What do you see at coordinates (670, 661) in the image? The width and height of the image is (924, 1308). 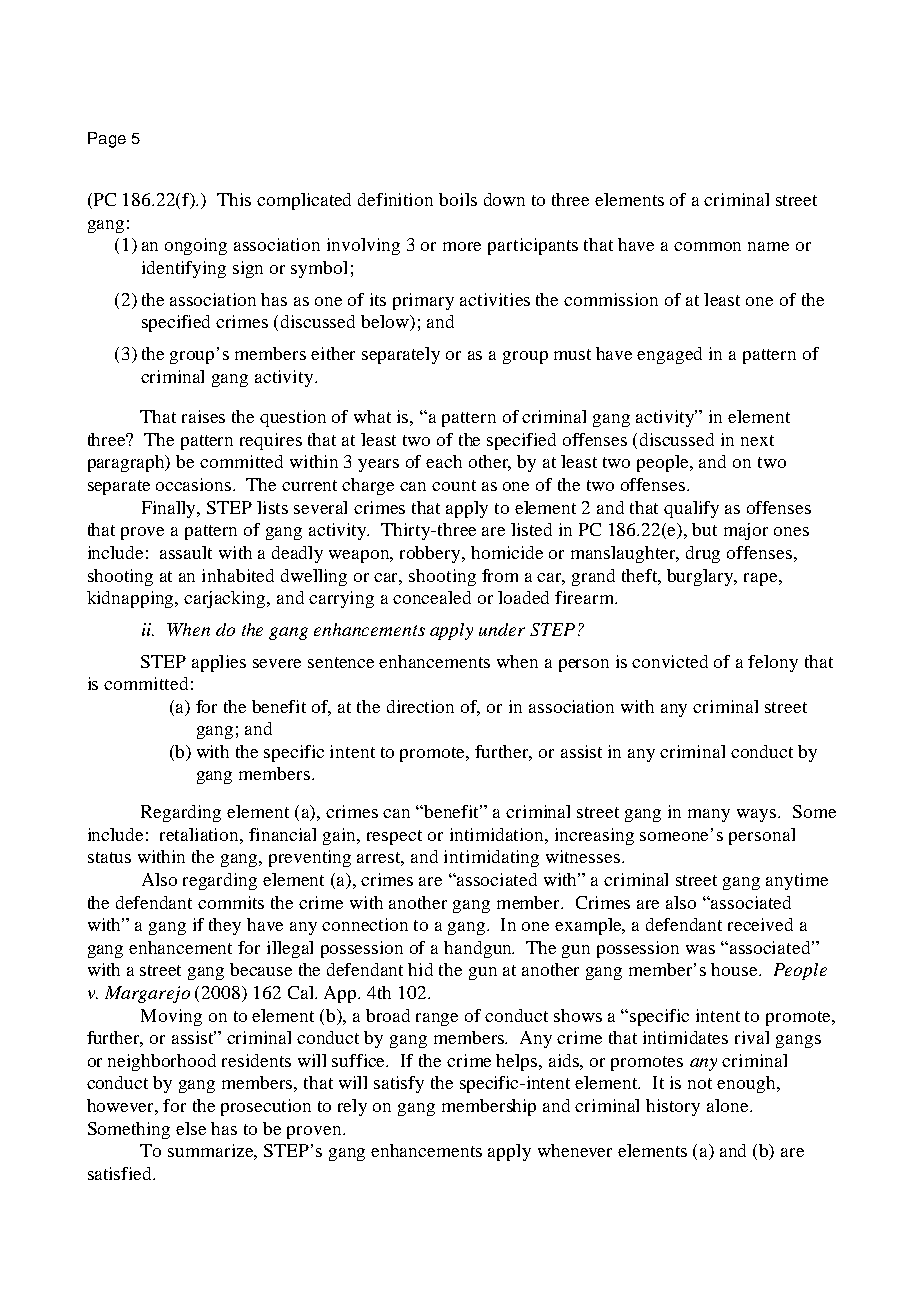 I see `convicted` at bounding box center [670, 661].
